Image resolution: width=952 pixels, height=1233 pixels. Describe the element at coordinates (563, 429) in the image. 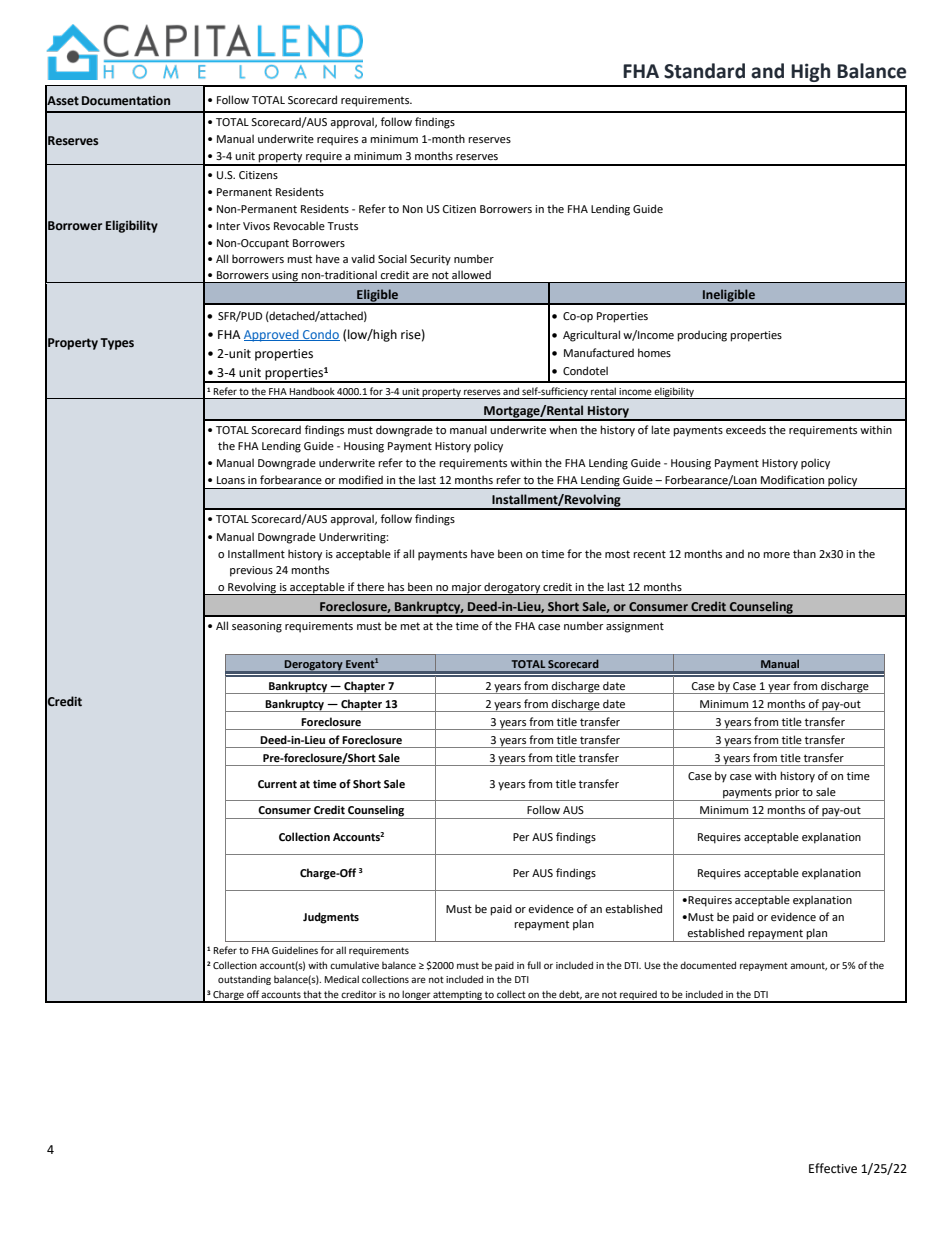

I see `when` at that location.
